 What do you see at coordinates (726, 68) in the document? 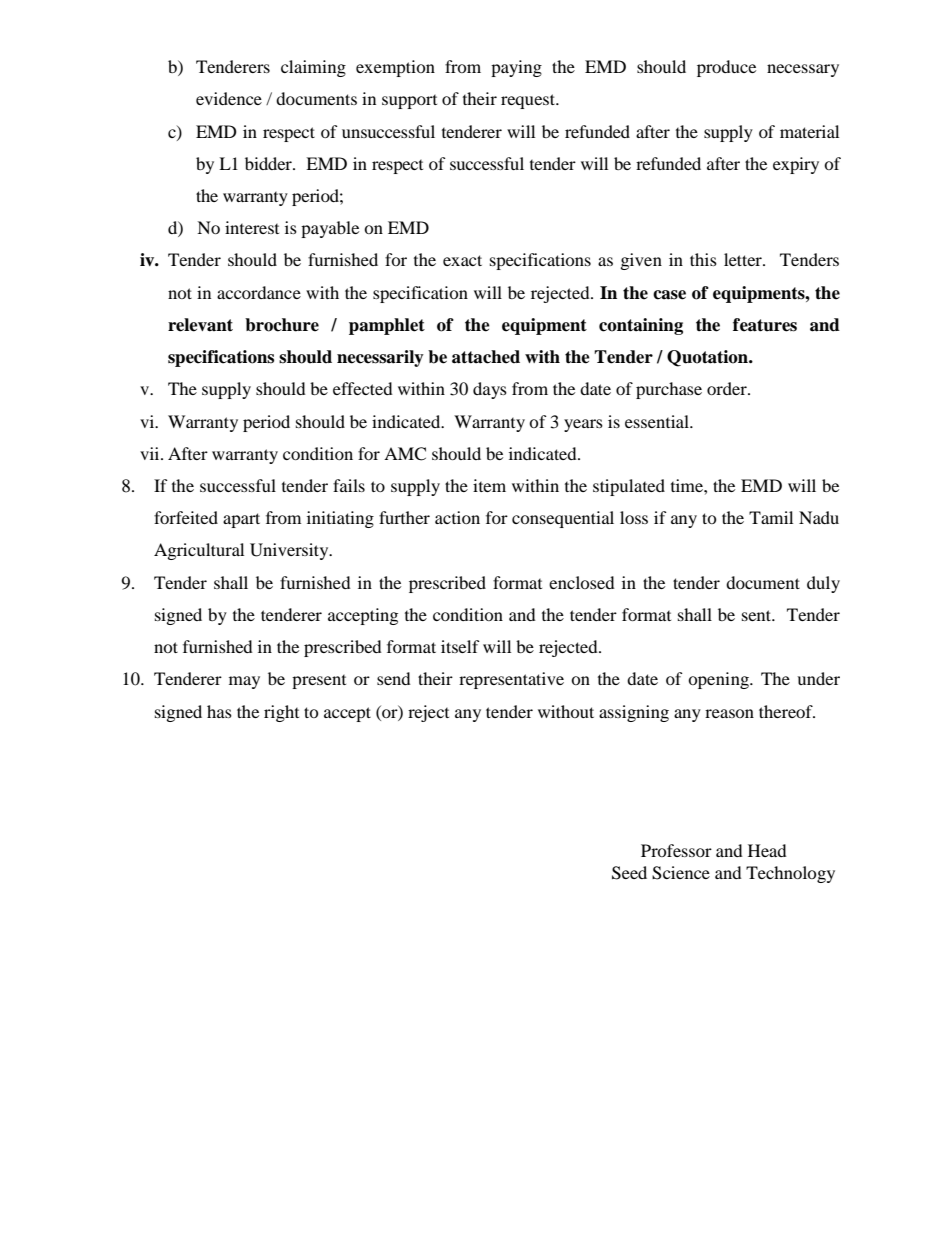
I see `produce` at bounding box center [726, 68].
